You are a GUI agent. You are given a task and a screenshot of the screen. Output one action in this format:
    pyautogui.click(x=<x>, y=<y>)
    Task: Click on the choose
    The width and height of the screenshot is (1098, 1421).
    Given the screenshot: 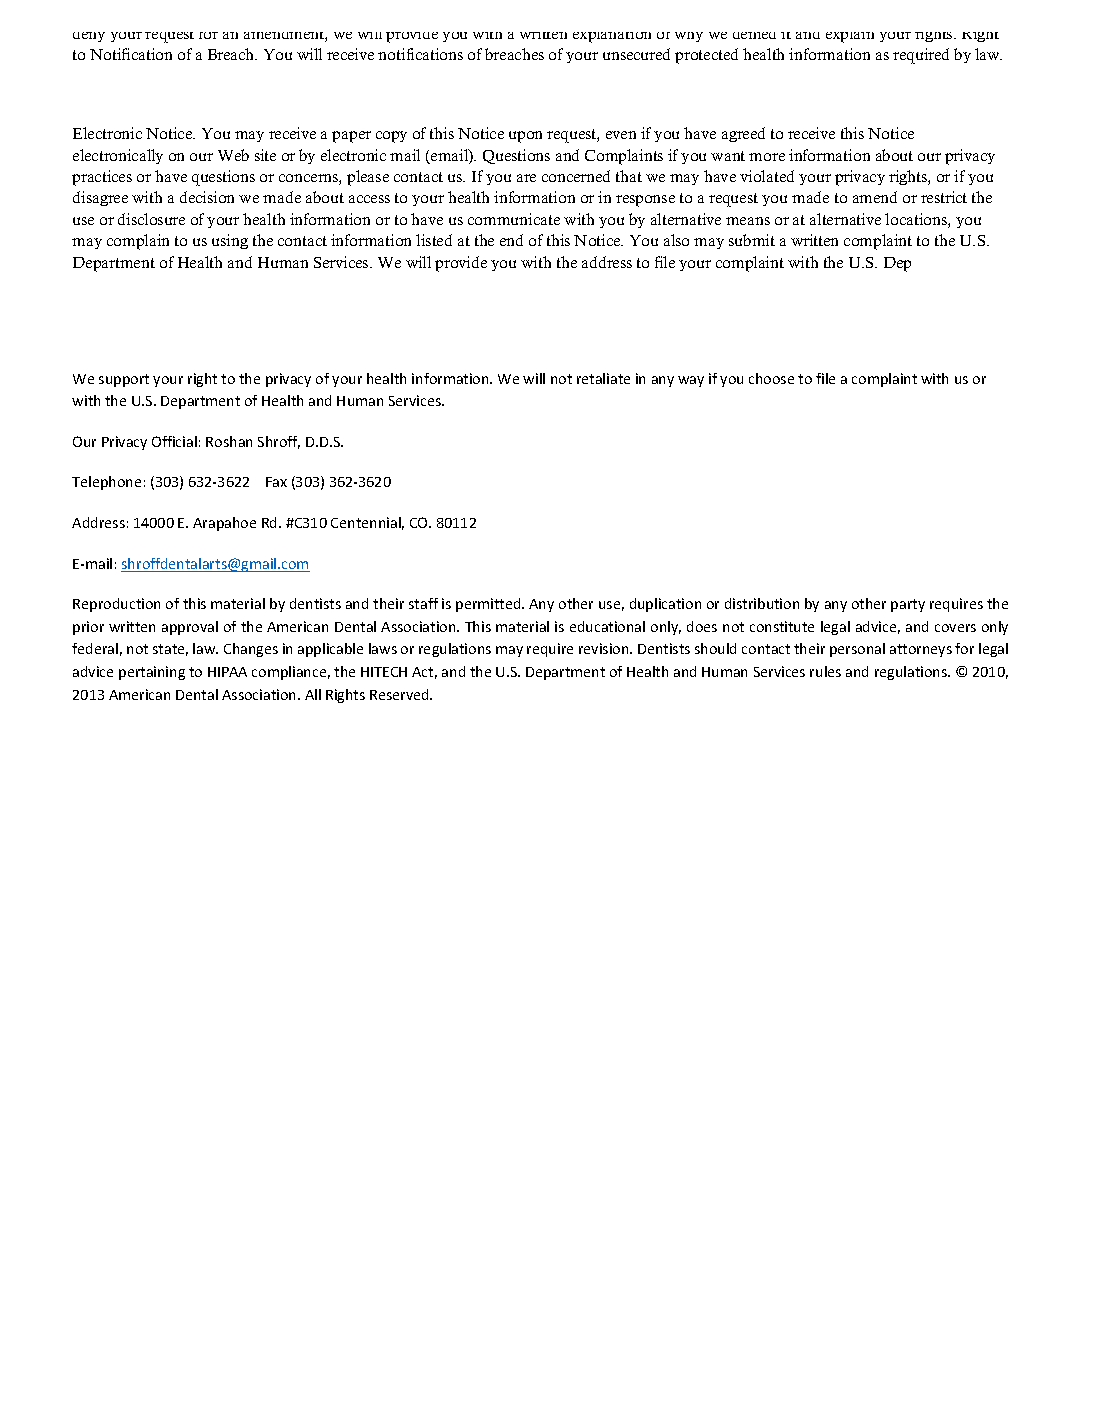 What is the action you would take?
    pyautogui.click(x=771, y=378)
